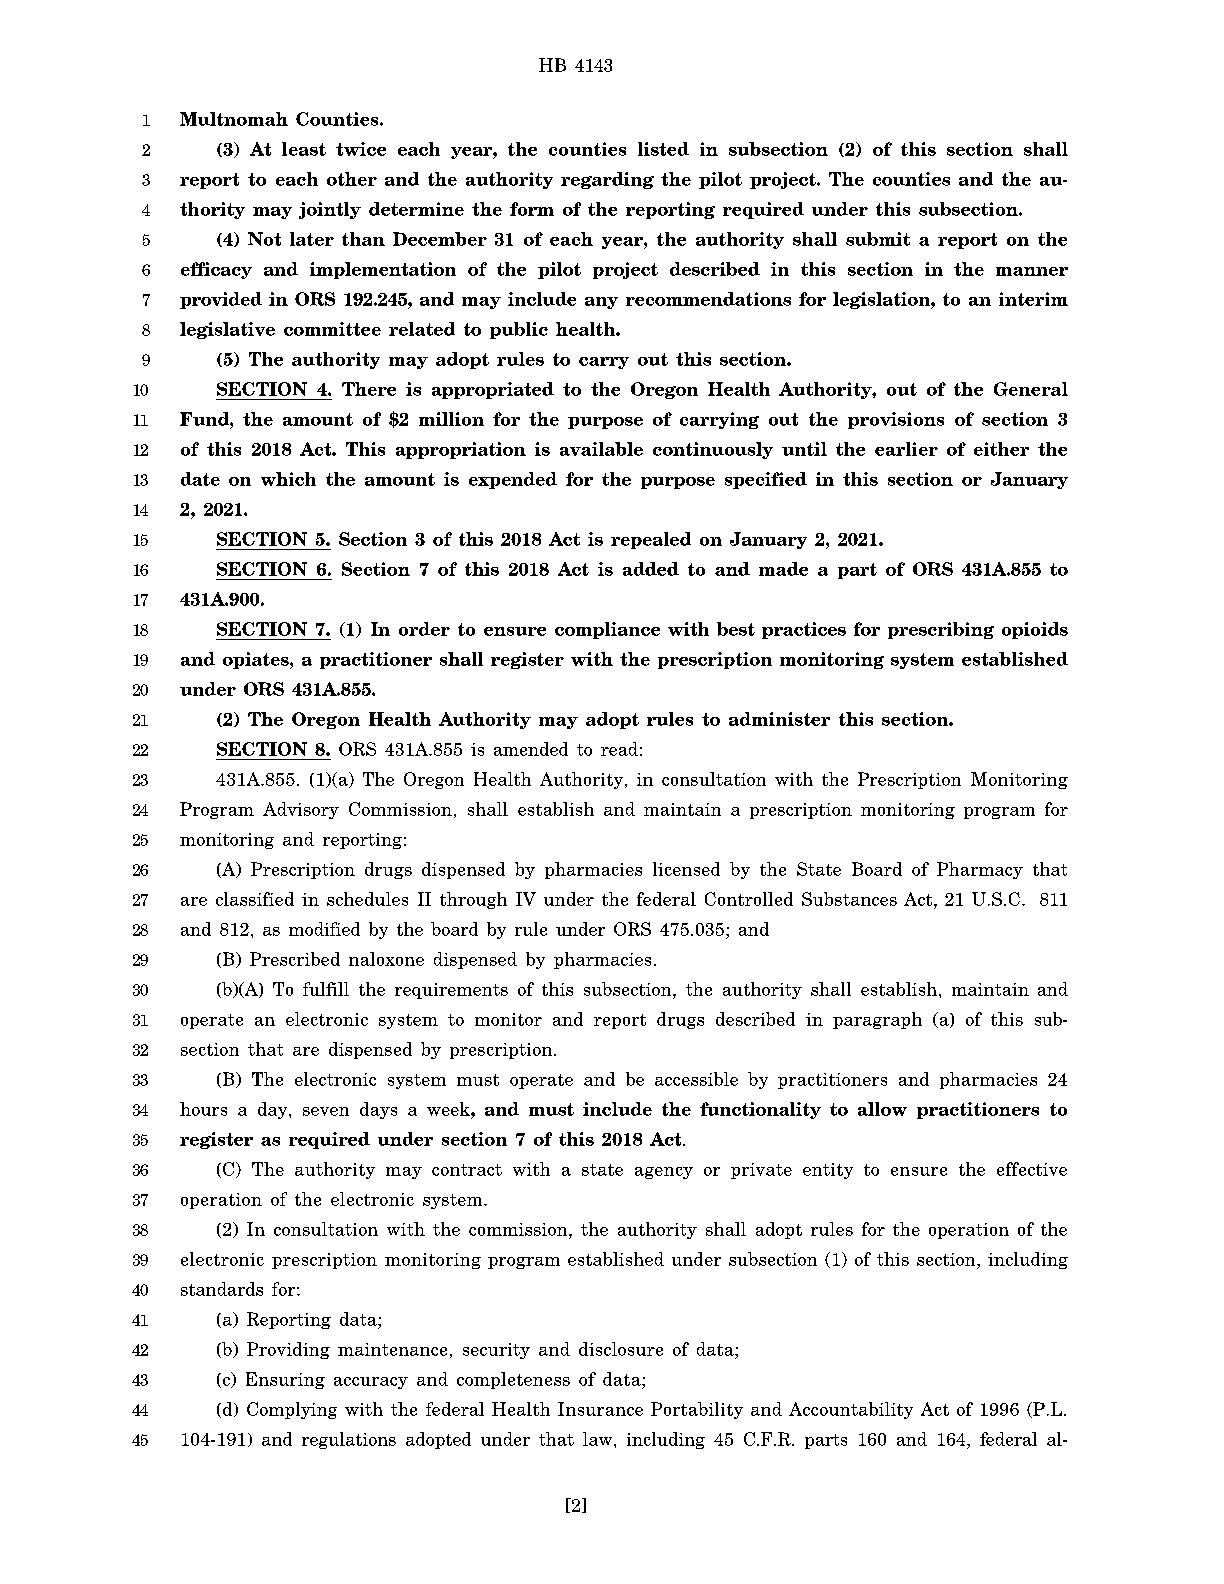 The image size is (1224, 1584). Describe the element at coordinates (607, 180) in the page. I see `regarding` at that location.
